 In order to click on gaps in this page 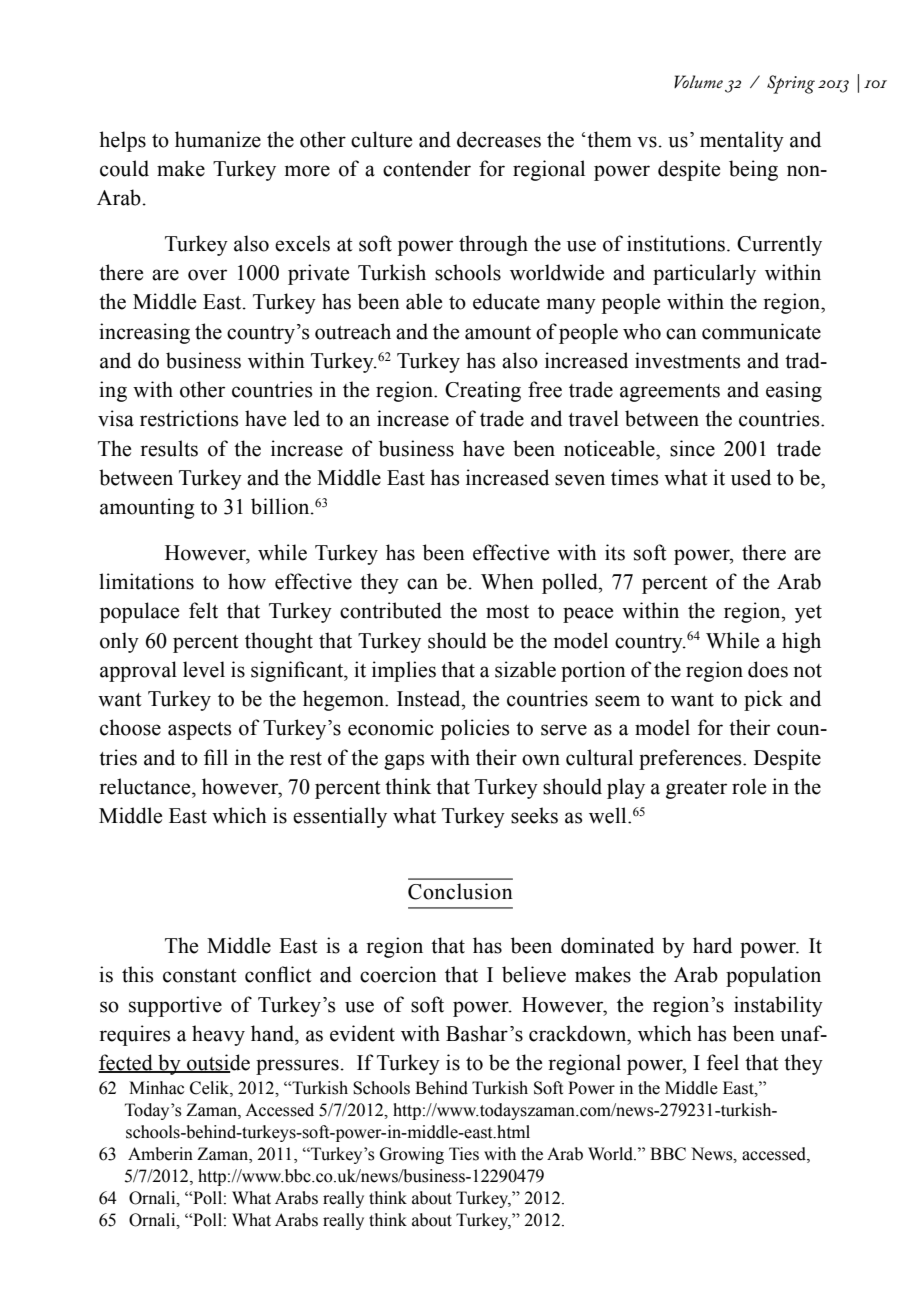, I will do `click(404, 762)`.
